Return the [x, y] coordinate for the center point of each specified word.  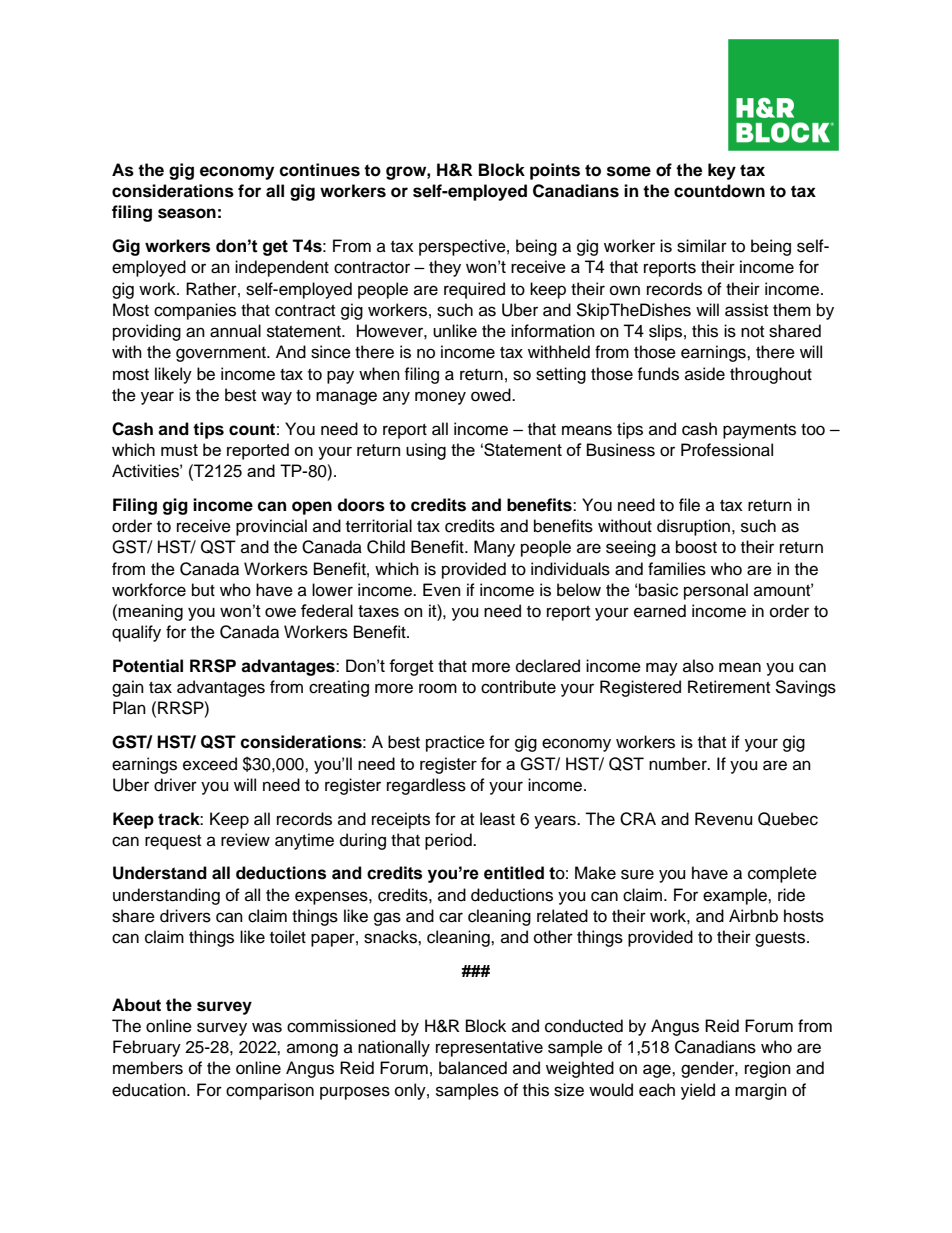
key [722, 171]
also [698, 666]
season [187, 213]
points [555, 171]
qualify [136, 633]
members [148, 1068]
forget [411, 667]
